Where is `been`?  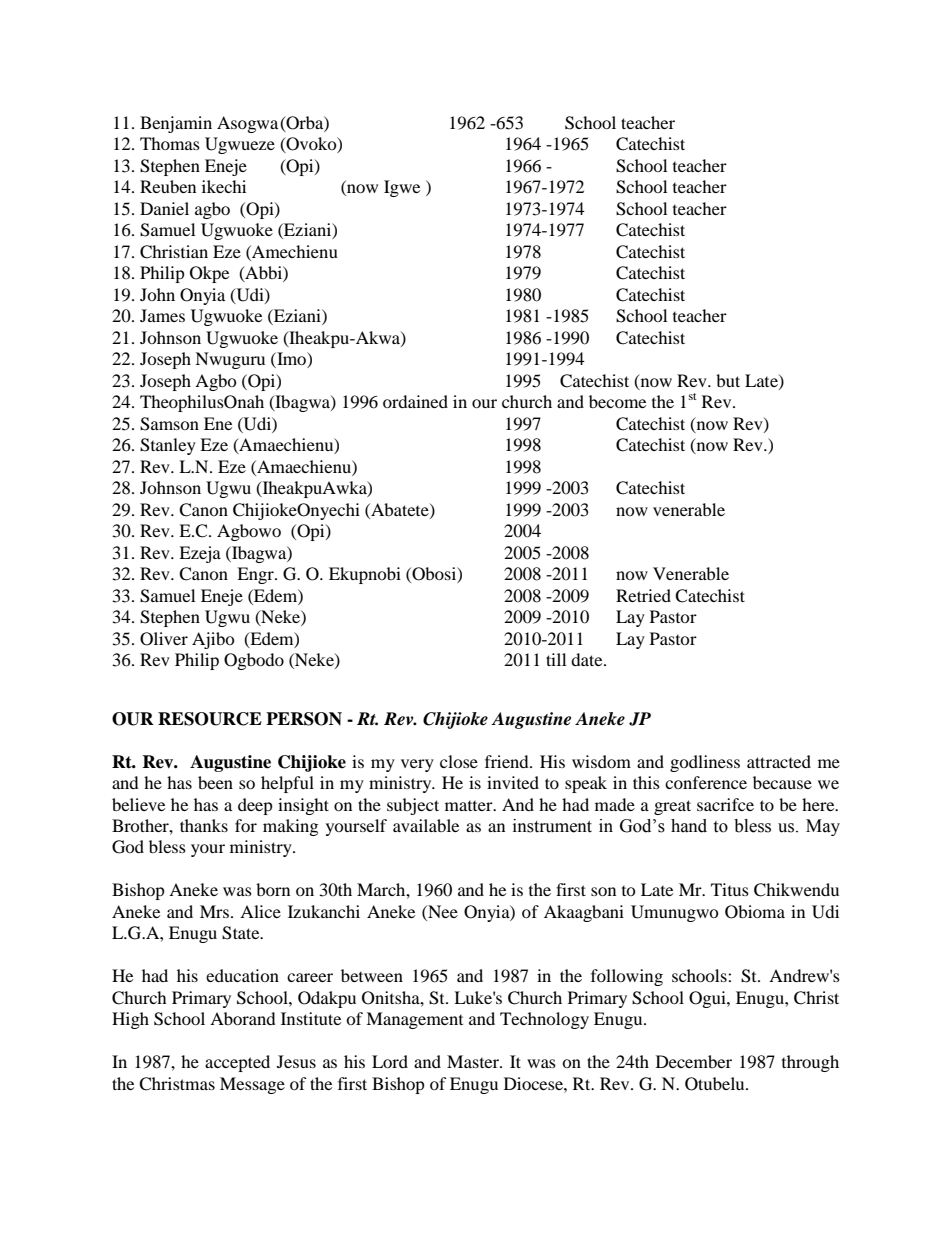 been is located at coordinates (215, 782).
